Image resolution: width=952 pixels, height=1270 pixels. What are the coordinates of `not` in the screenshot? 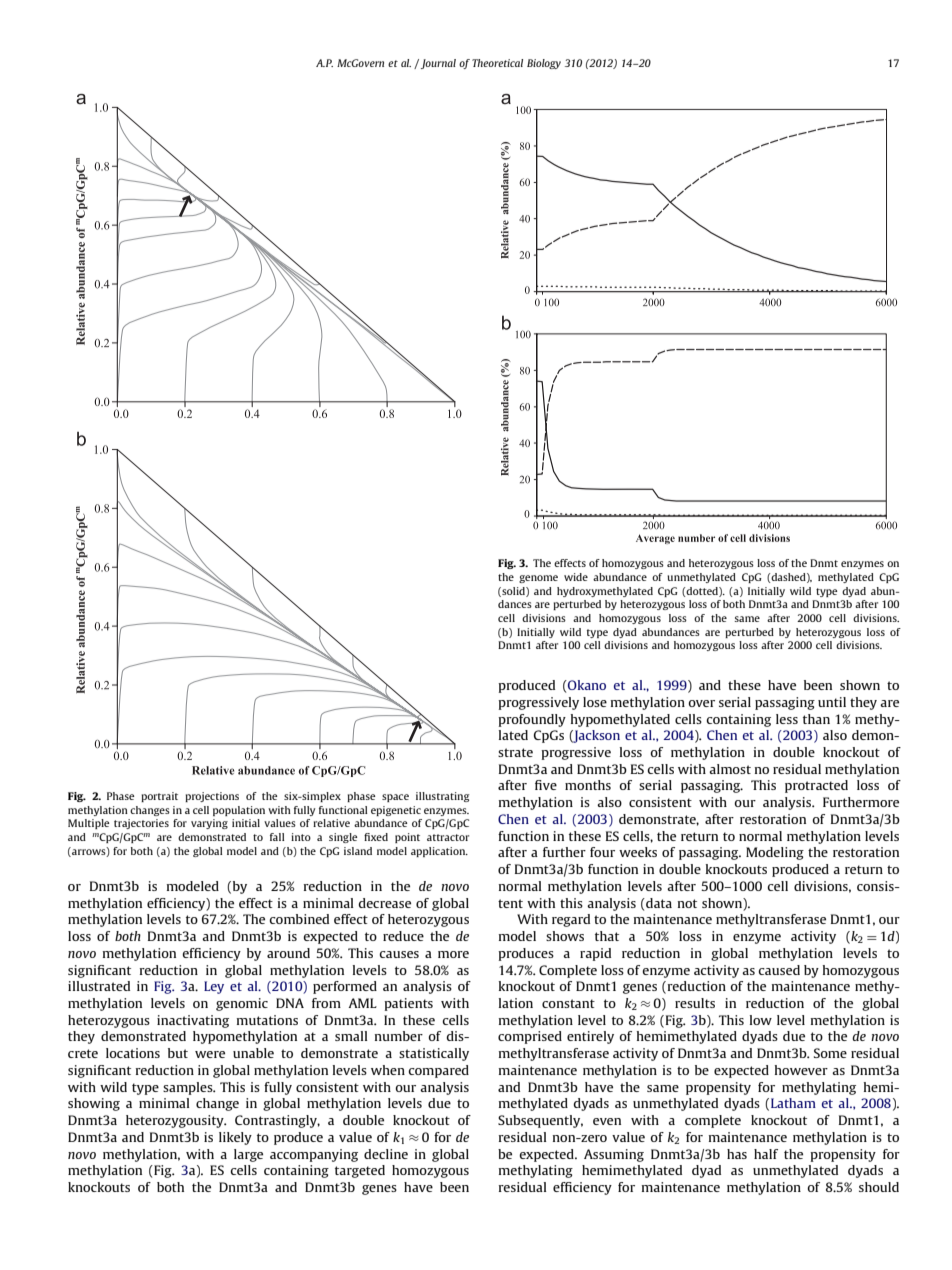 It's located at (687, 903).
